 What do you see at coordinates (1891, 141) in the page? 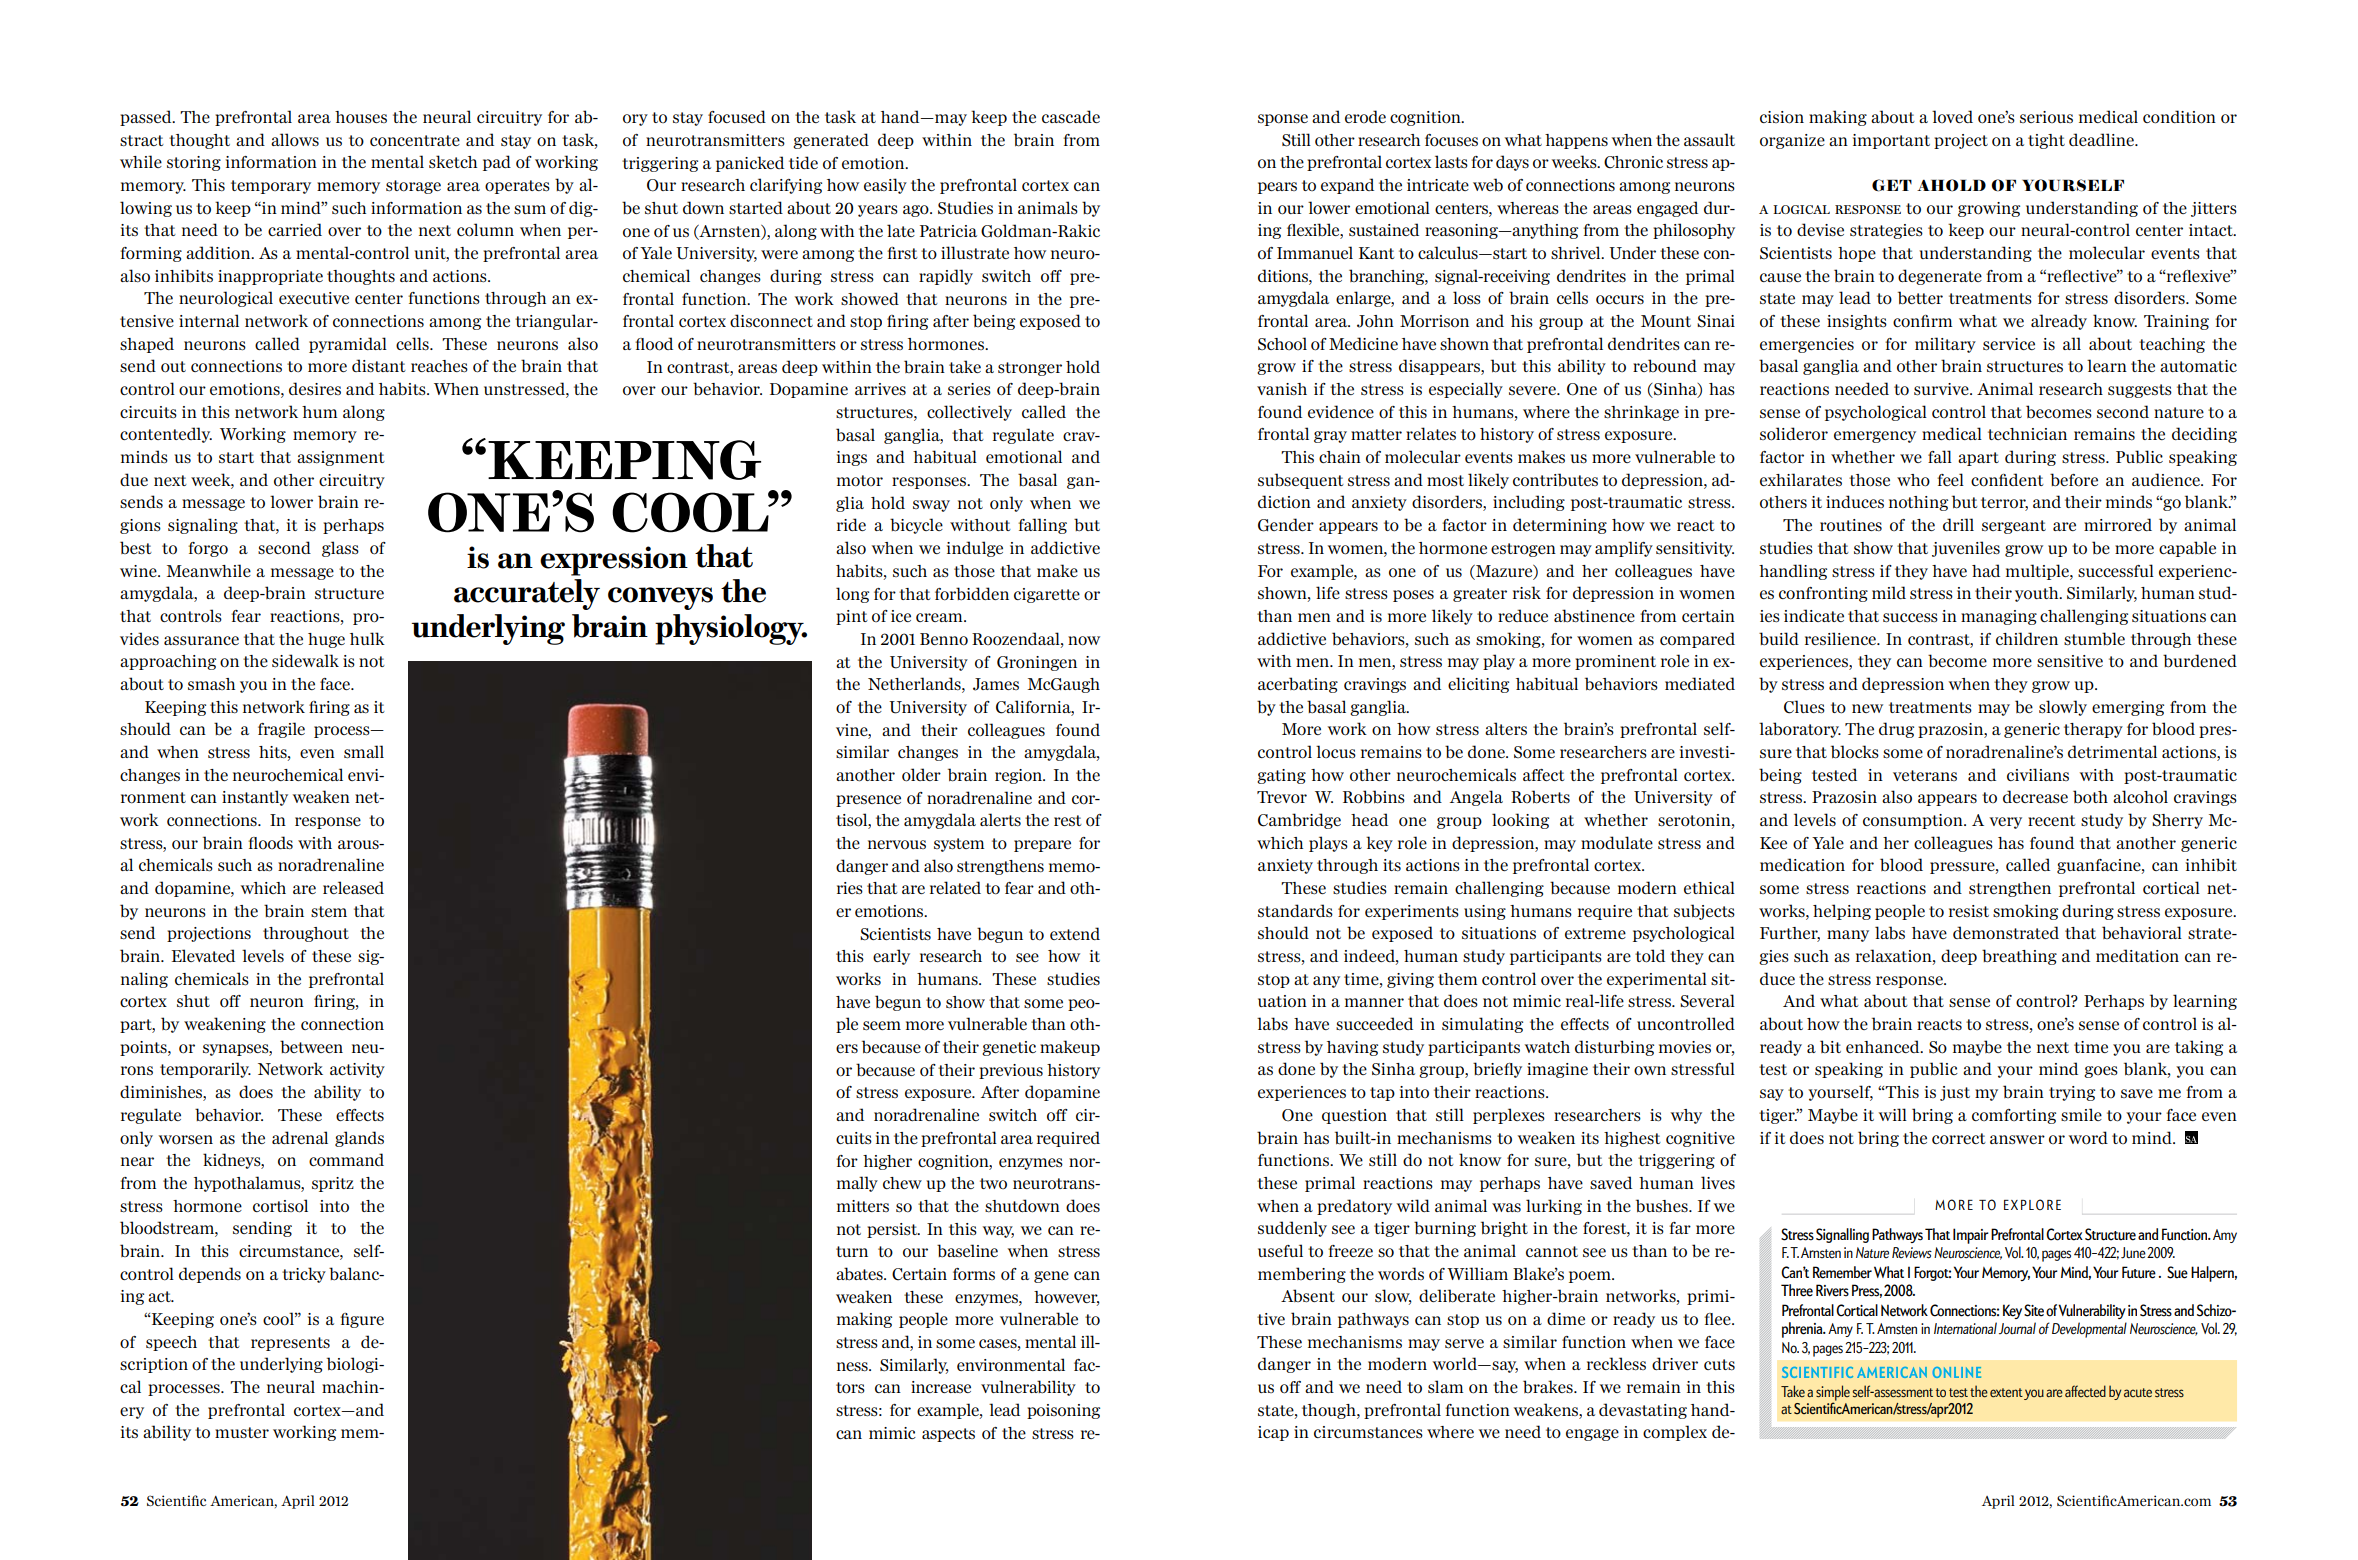
I see `important` at bounding box center [1891, 141].
